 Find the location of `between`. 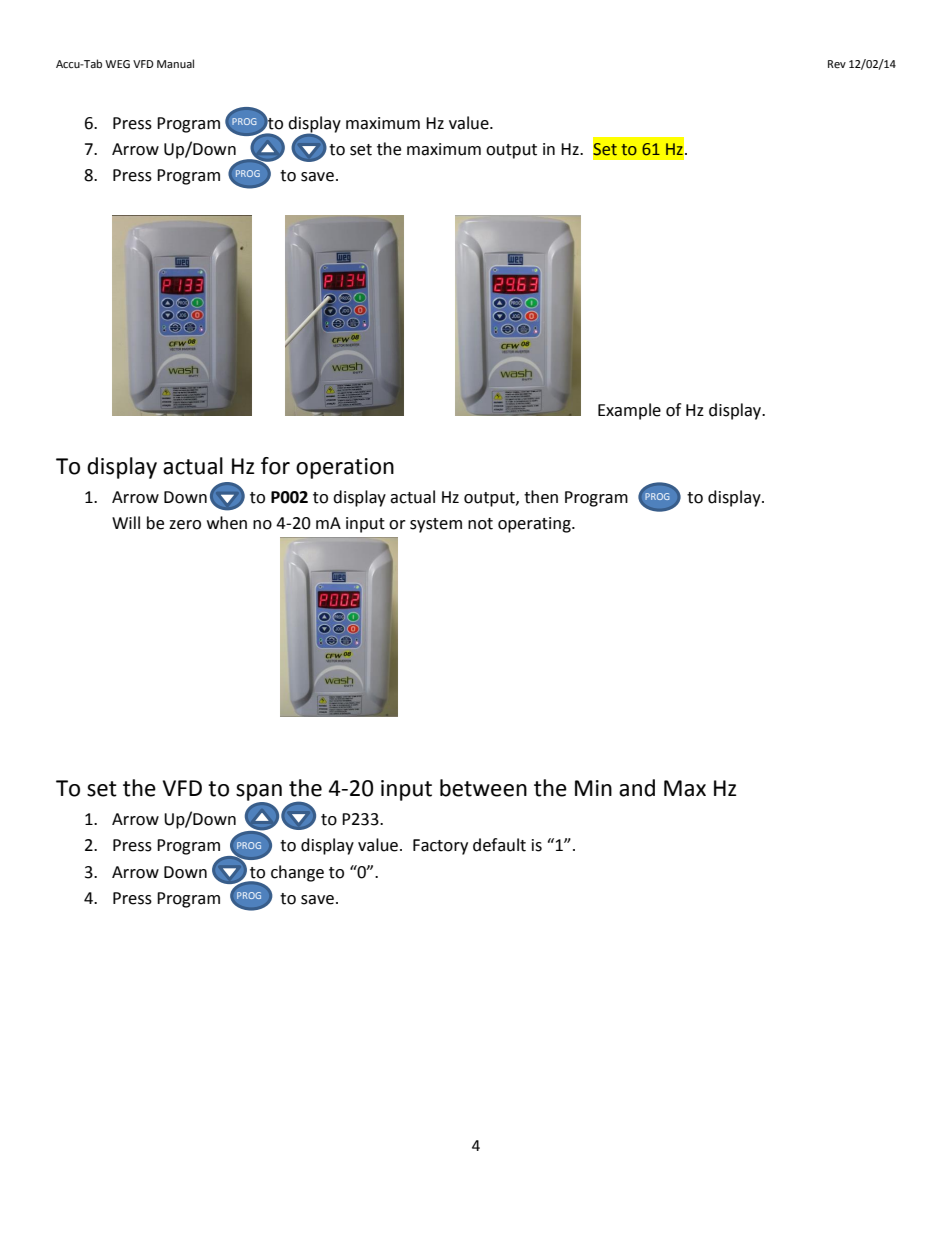

between is located at coordinates (483, 788).
